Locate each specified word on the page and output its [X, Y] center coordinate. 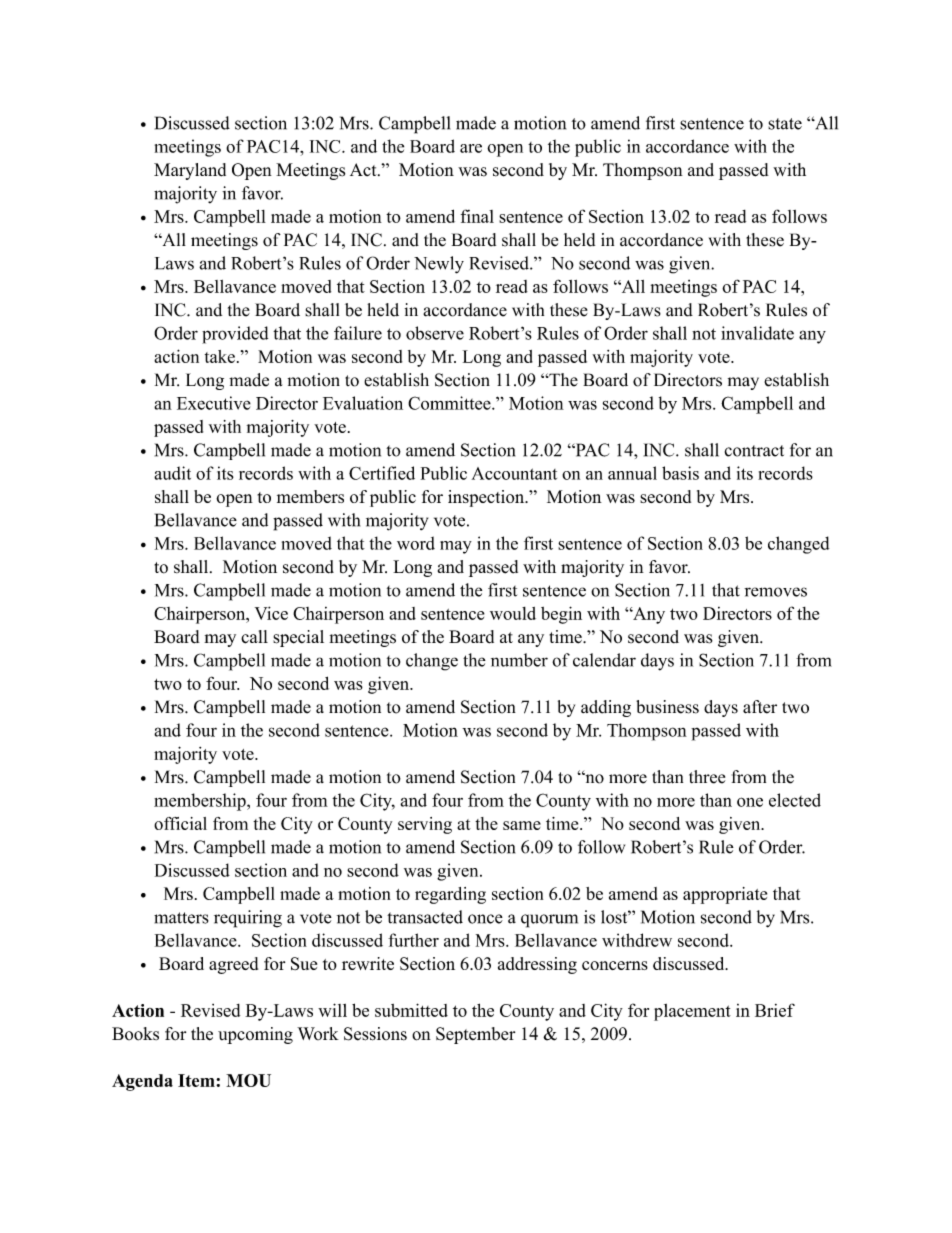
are [471, 148]
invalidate [757, 333]
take [220, 356]
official [180, 823]
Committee [450, 403]
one [750, 802]
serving [425, 825]
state [785, 124]
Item [197, 1080]
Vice [271, 613]
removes [775, 592]
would [513, 613]
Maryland [190, 171]
